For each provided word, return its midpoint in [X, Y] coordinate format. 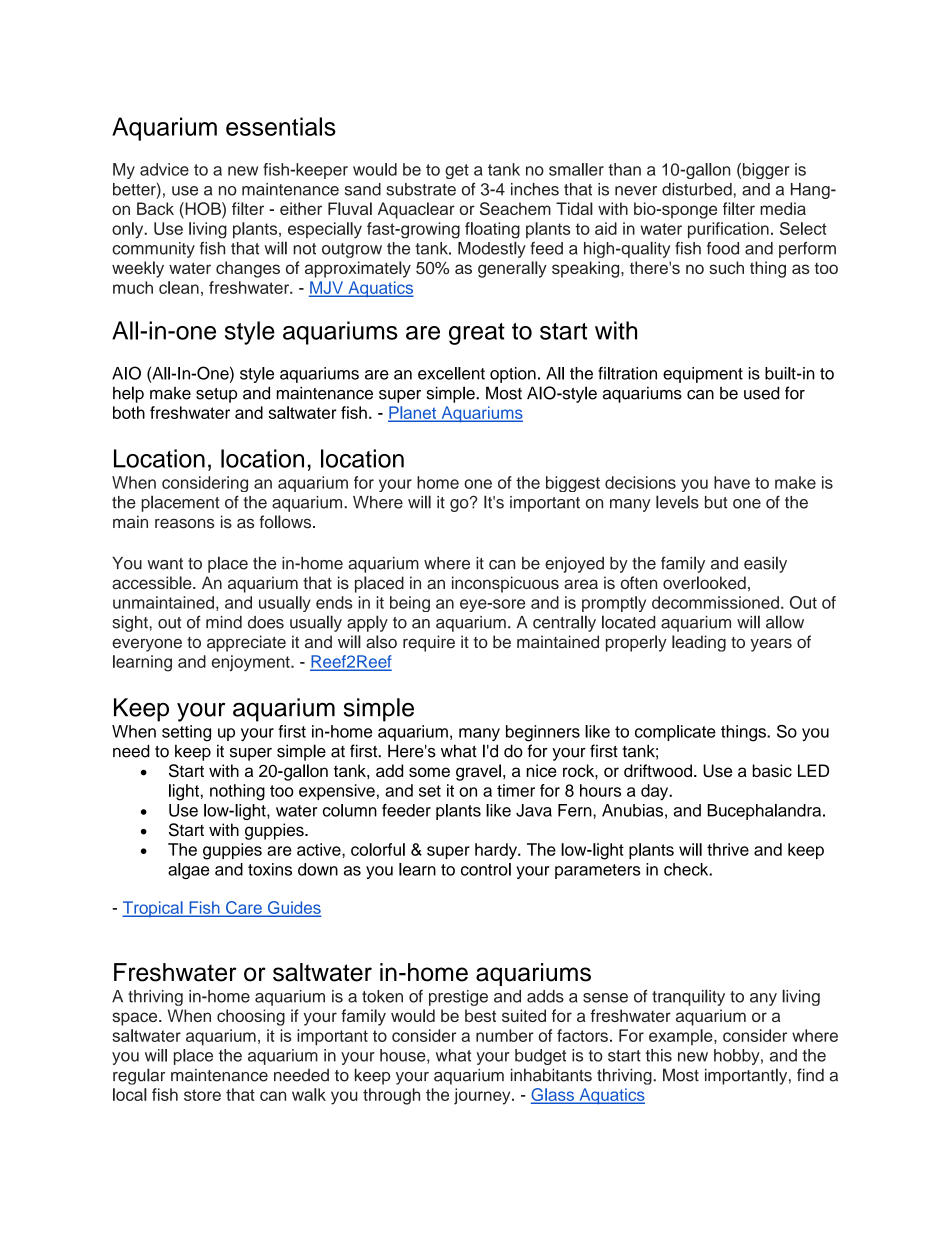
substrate [421, 189]
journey [483, 1096]
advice [164, 169]
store [202, 1095]
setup [216, 395]
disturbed [697, 189]
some [429, 772]
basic [772, 770]
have [732, 482]
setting [186, 733]
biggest [573, 484]
